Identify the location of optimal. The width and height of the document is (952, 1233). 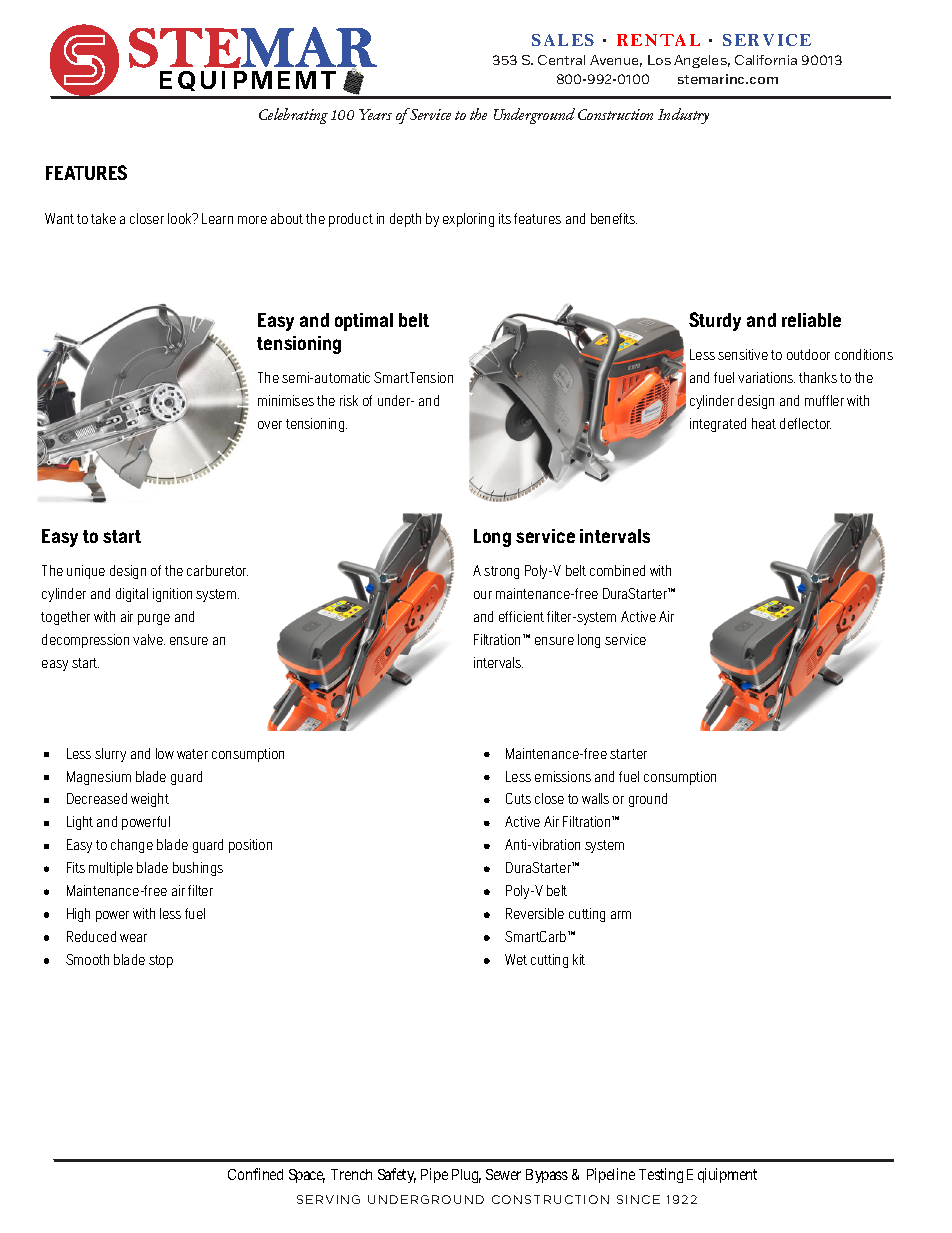
(364, 322).
